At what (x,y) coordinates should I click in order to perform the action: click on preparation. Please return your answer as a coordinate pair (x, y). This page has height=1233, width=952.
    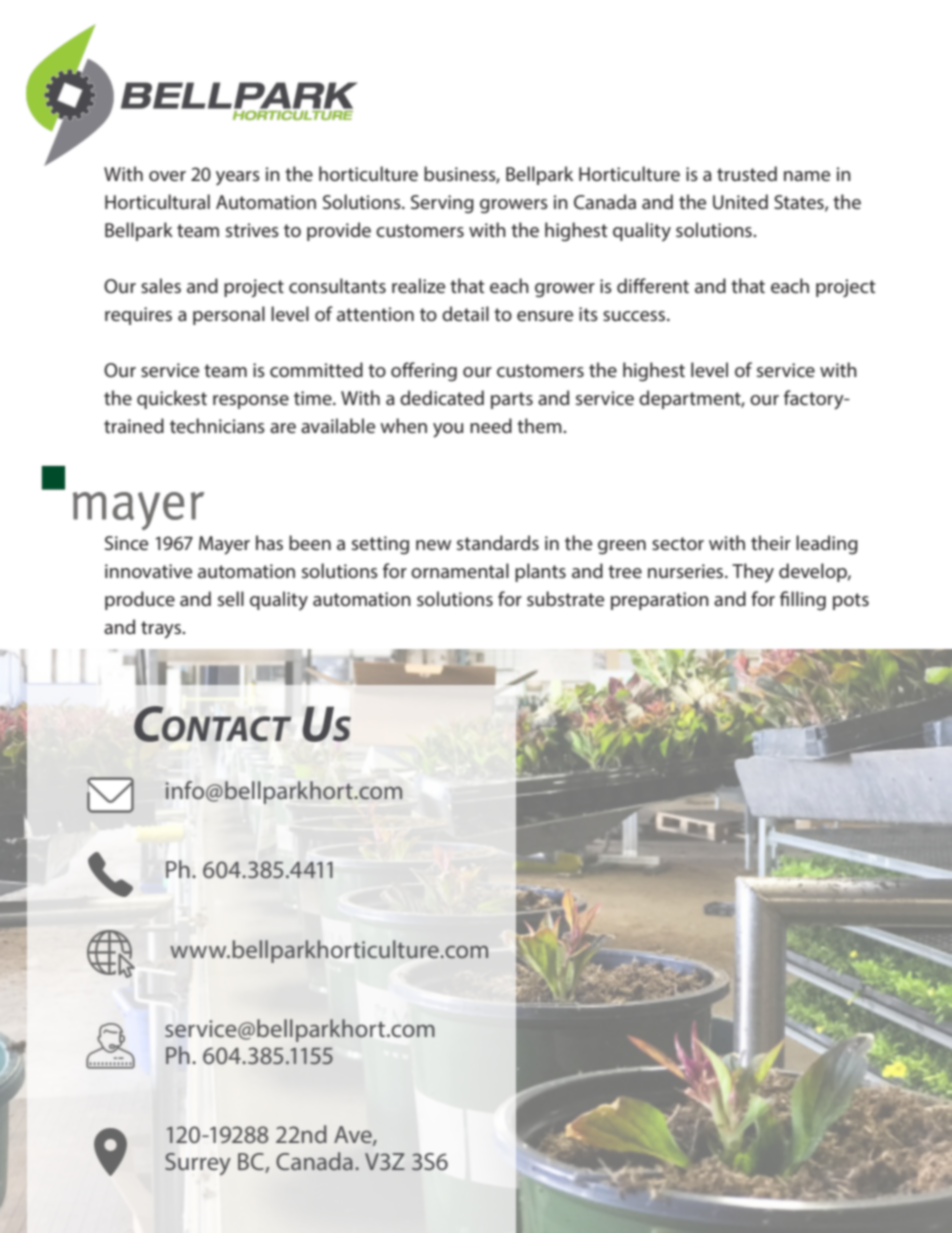
    Looking at the image, I should click on (660, 601).
